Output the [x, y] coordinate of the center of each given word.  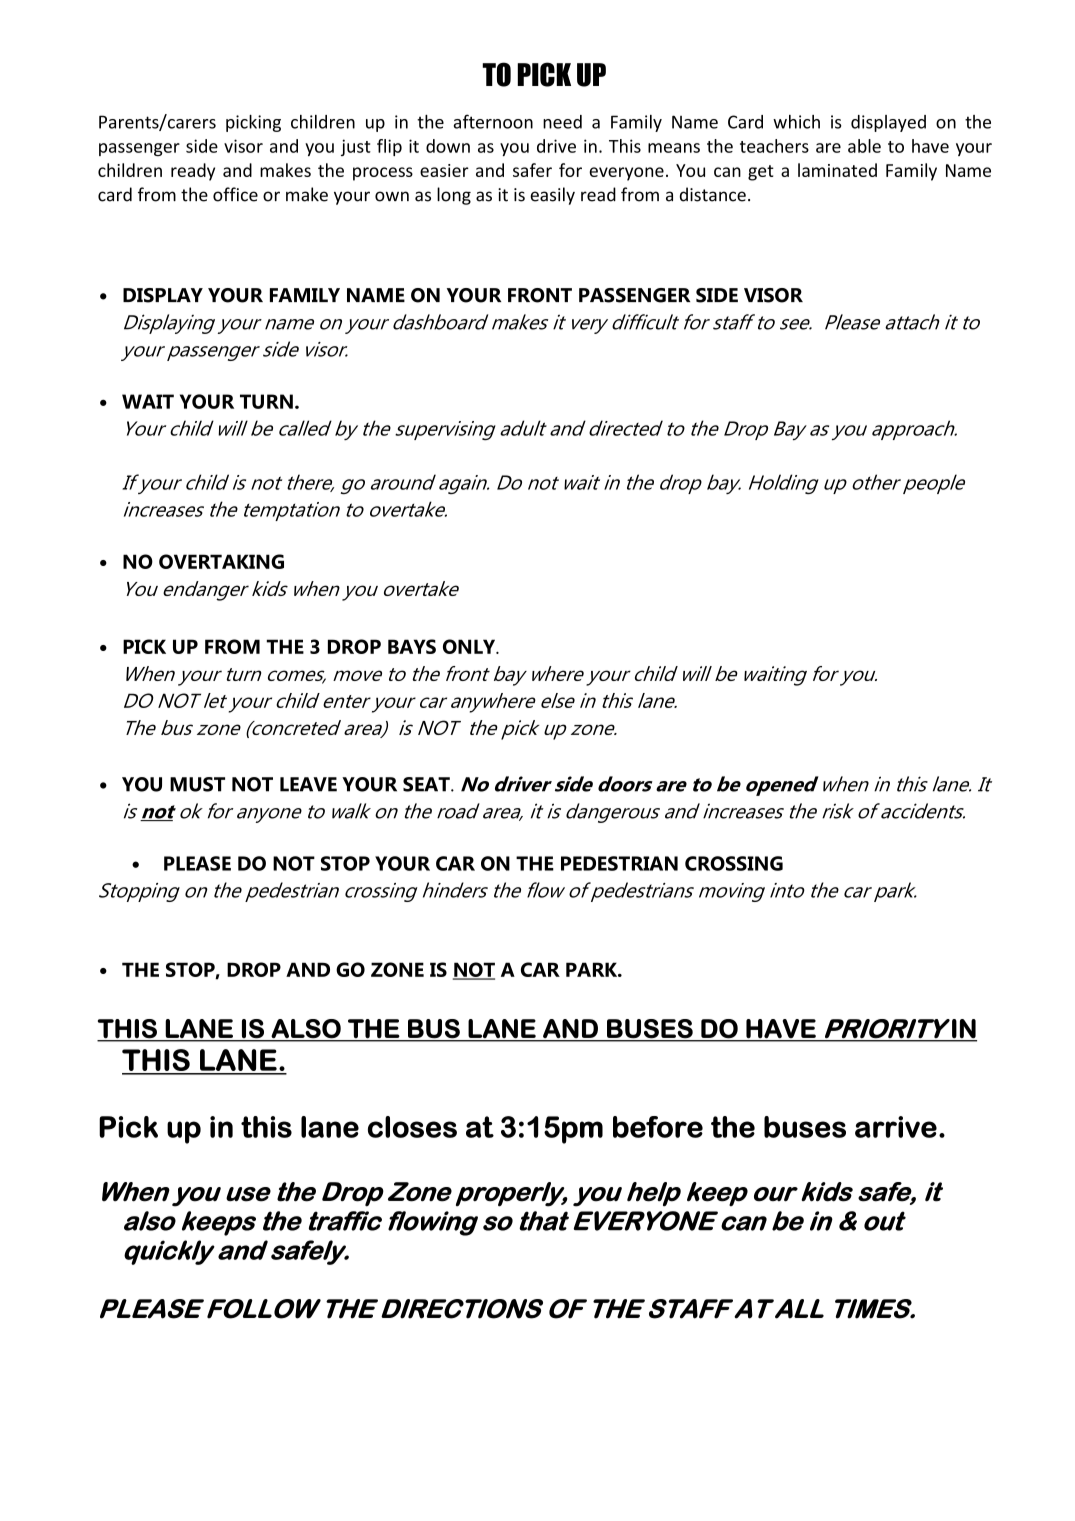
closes [412, 1127]
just [356, 147]
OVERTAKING [221, 561]
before [658, 1127]
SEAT [427, 784]
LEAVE [308, 784]
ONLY [470, 646]
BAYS [412, 646]
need [562, 122]
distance [713, 194]
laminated [837, 170]
